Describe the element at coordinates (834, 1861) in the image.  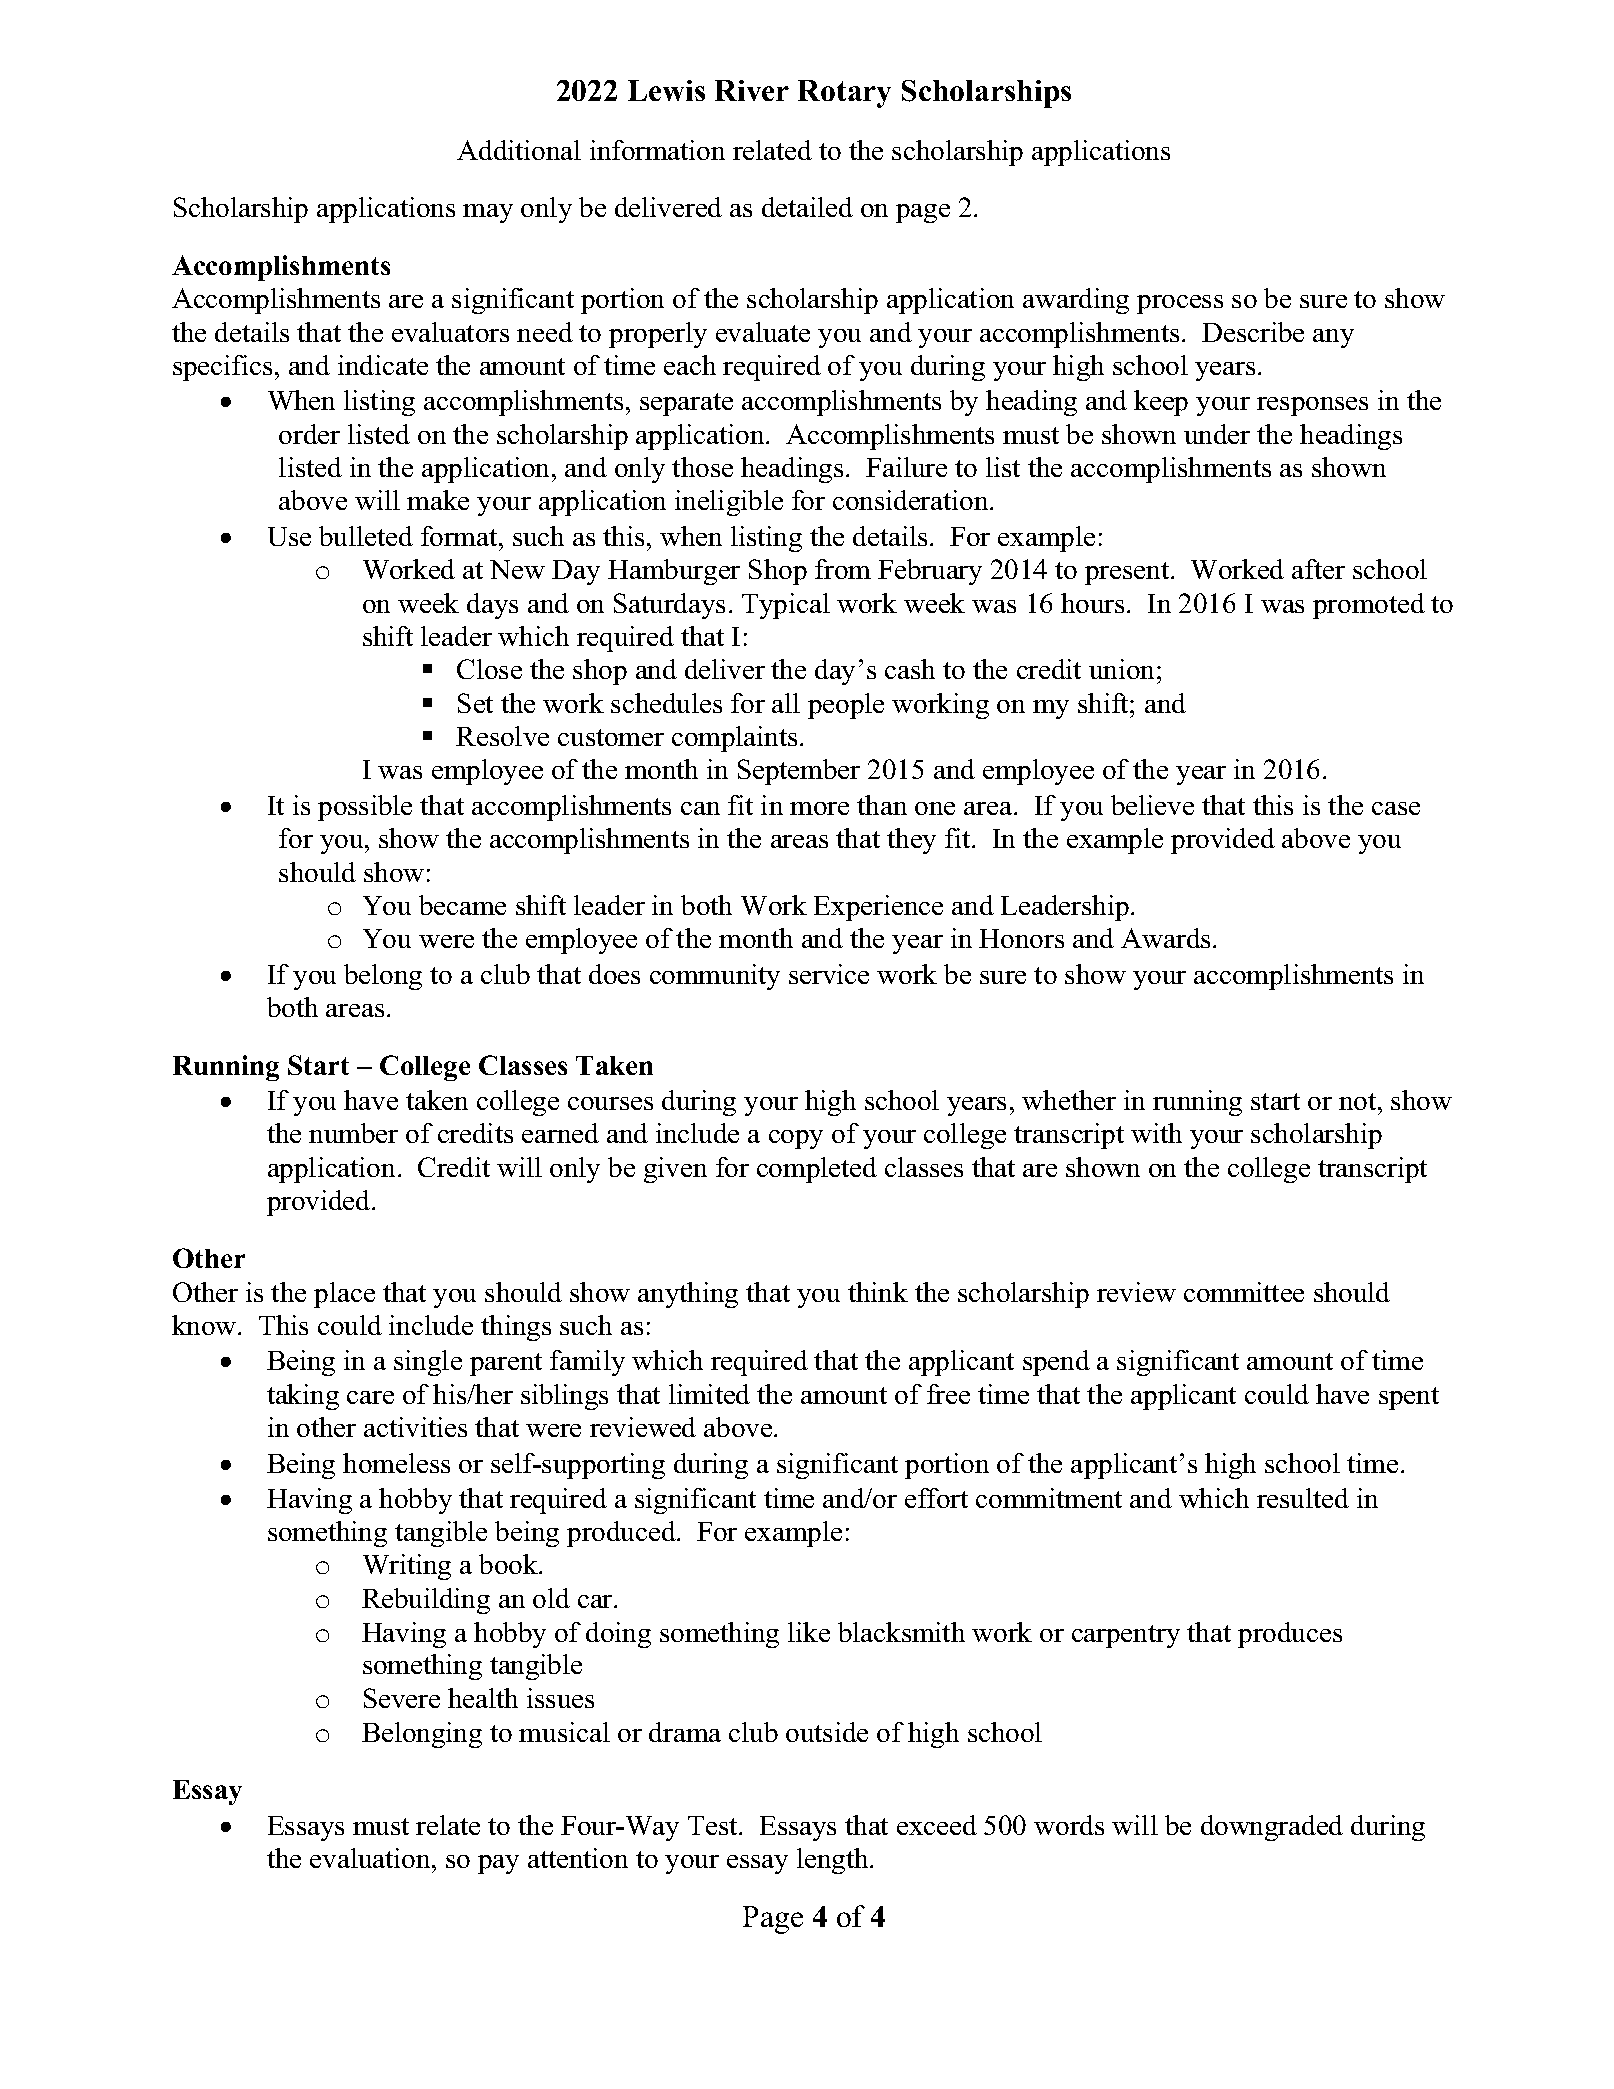
I see `length` at that location.
